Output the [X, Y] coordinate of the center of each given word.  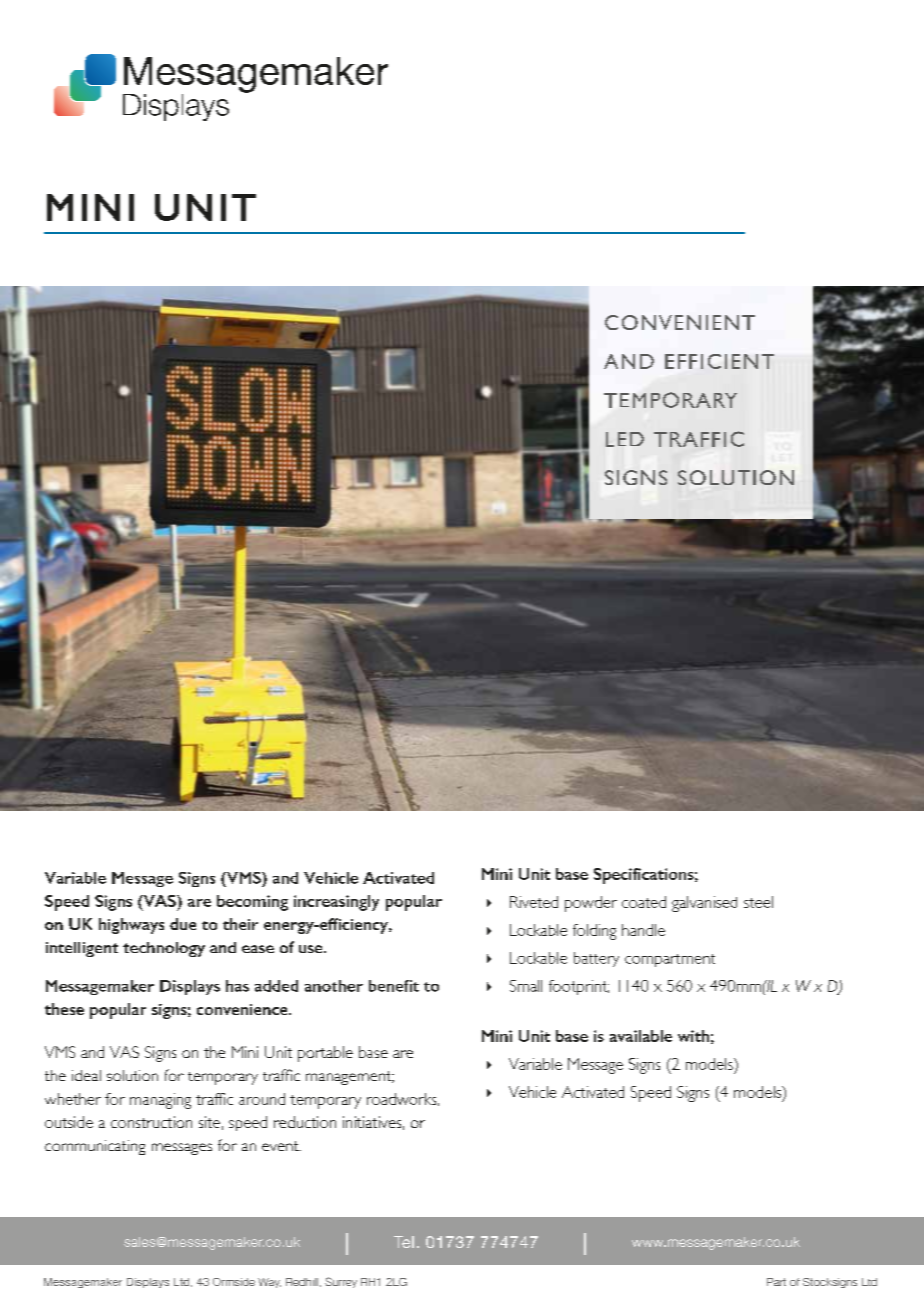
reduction [305, 1122]
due [183, 924]
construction [151, 1122]
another [334, 986]
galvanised [704, 904]
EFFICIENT [719, 361]
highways [131, 926]
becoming [252, 903]
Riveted [534, 902]
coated [644, 902]
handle [643, 930]
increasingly [336, 903]
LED [625, 439]
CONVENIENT [680, 322]
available [641, 1036]
